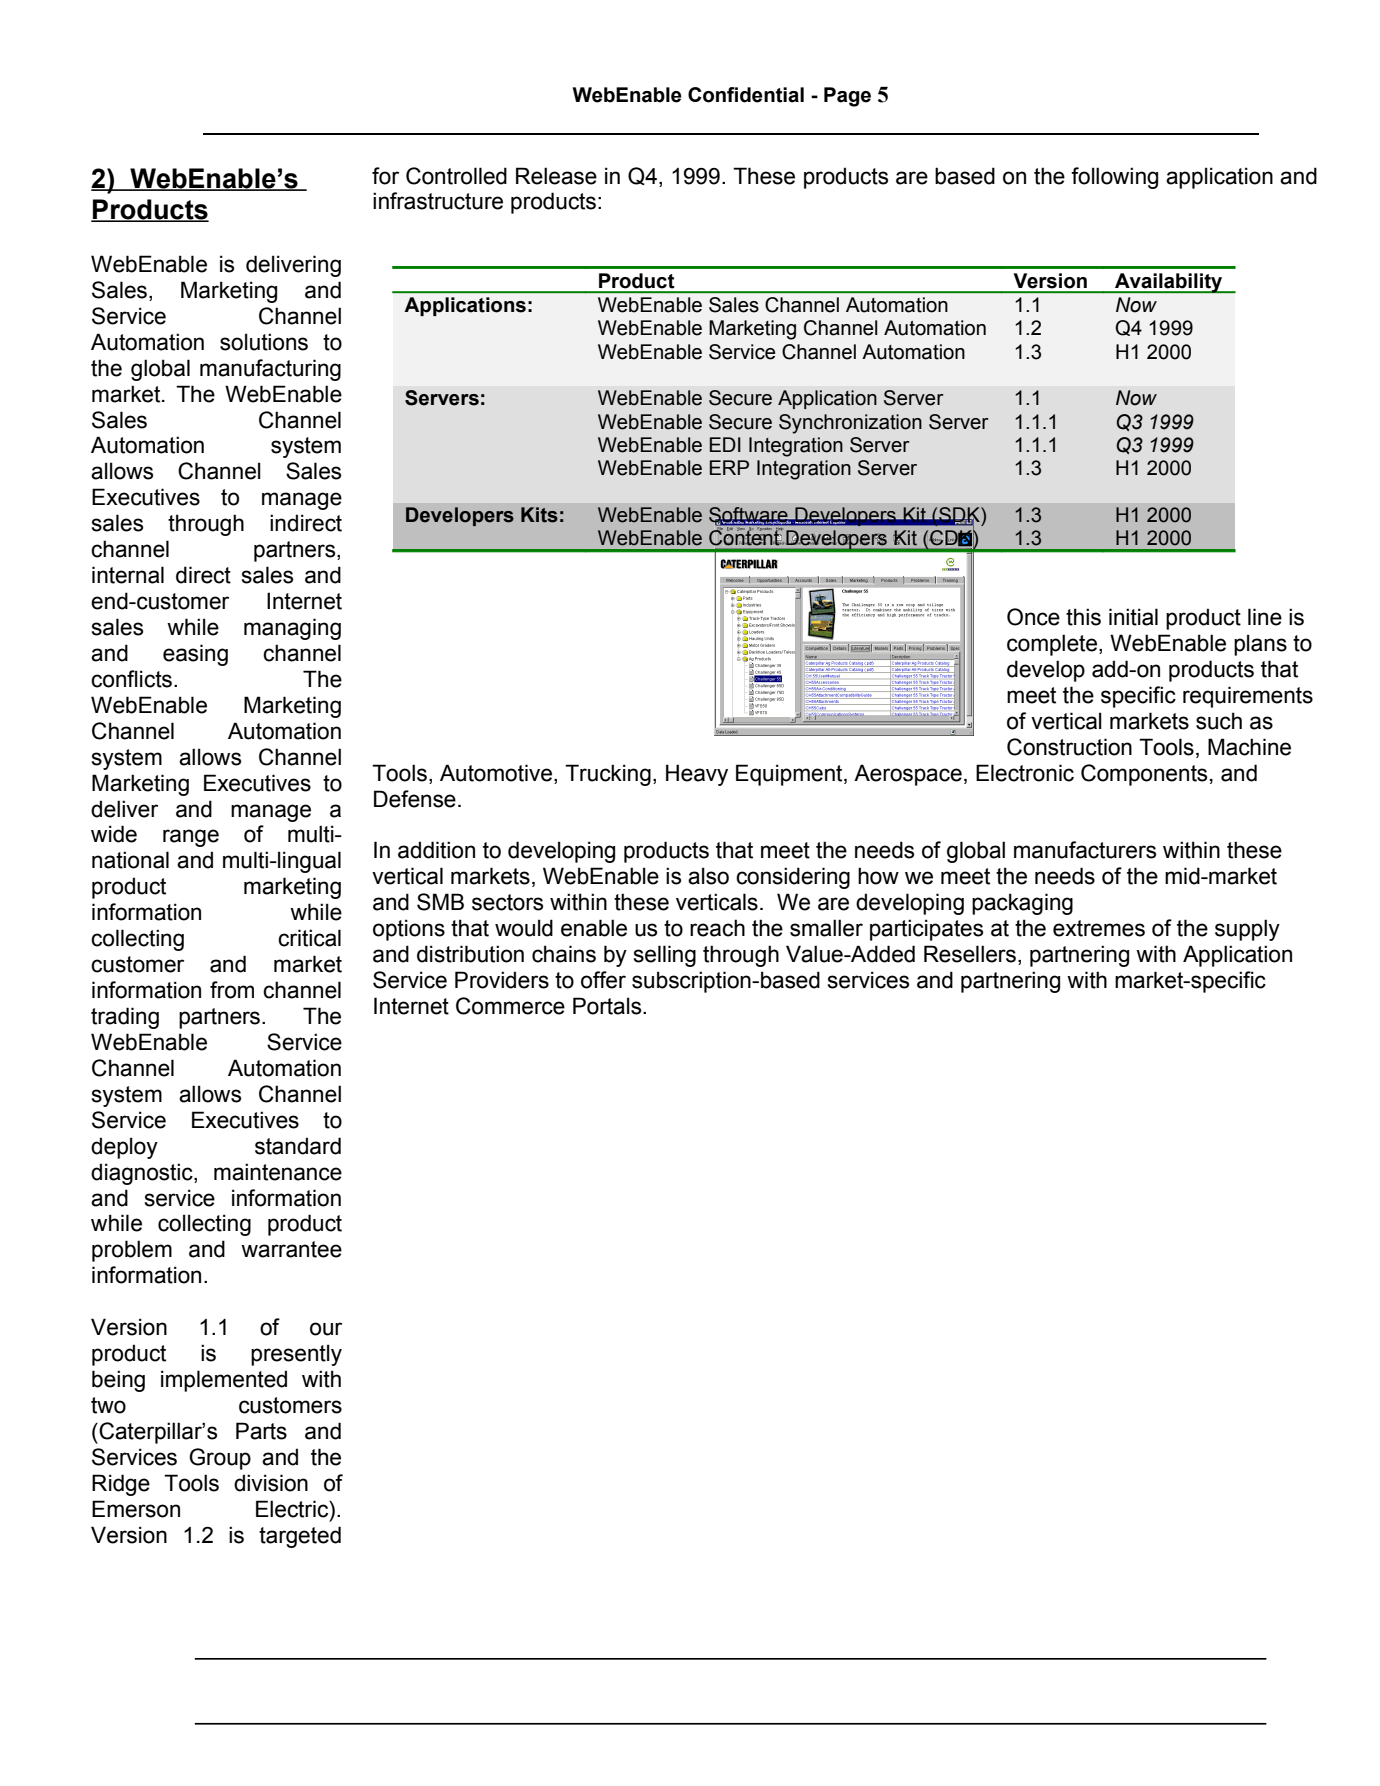 The image size is (1380, 1786). What do you see at coordinates (1144, 775) in the screenshot?
I see `Components` at bounding box center [1144, 775].
